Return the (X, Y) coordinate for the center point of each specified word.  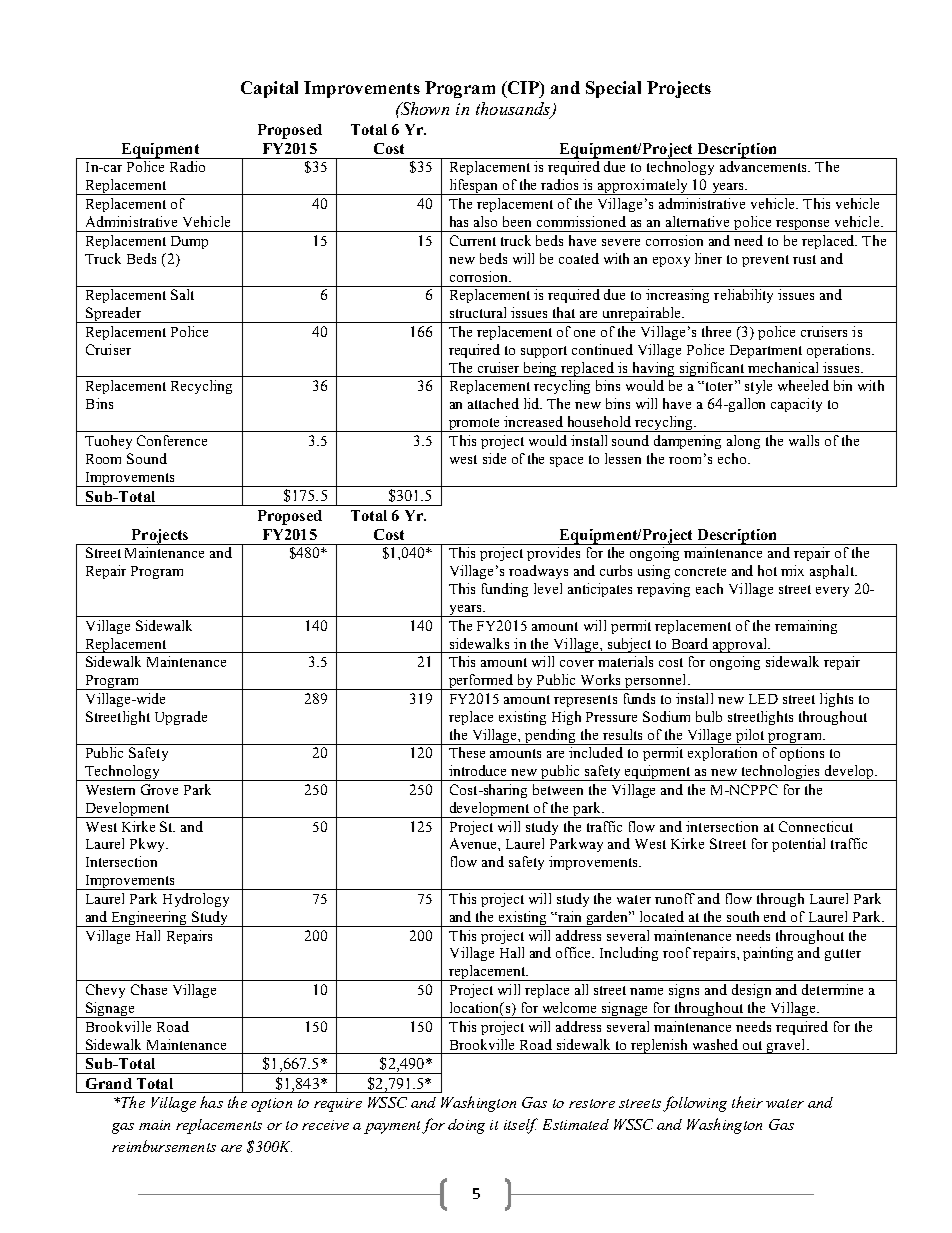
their (747, 1102)
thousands (514, 110)
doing (466, 1126)
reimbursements (164, 1146)
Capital (269, 89)
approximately (643, 187)
